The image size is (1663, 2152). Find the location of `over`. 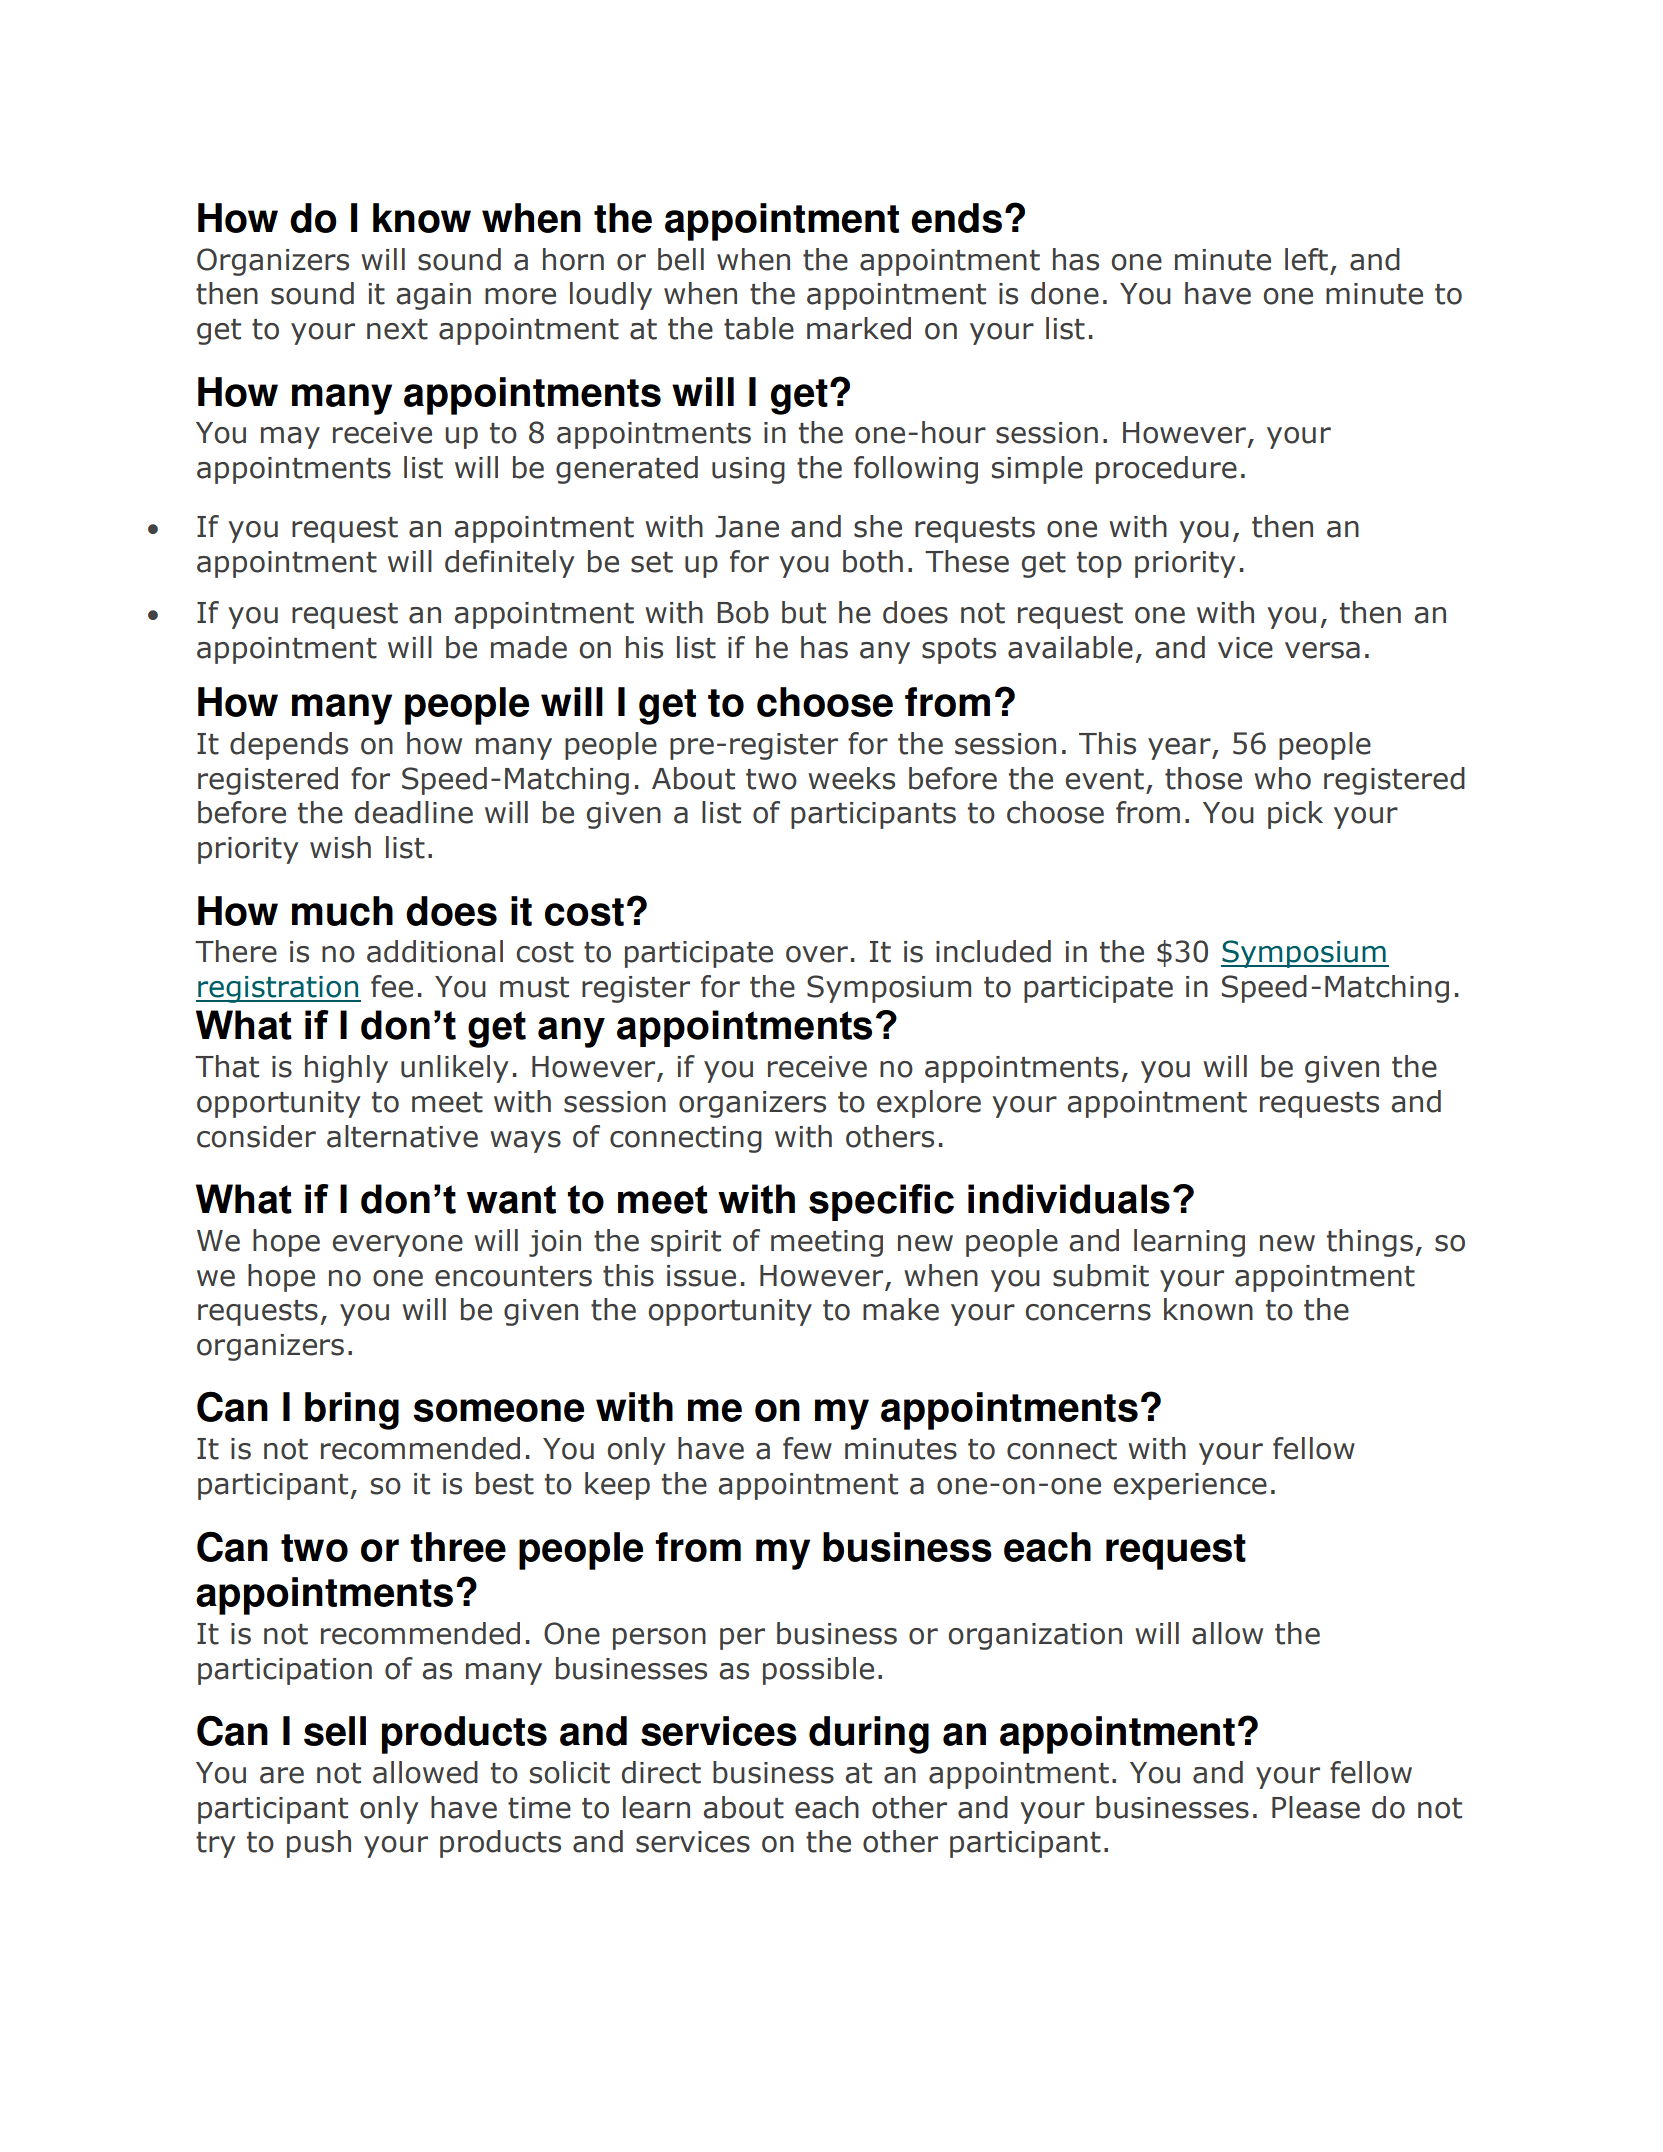

over is located at coordinates (817, 954).
